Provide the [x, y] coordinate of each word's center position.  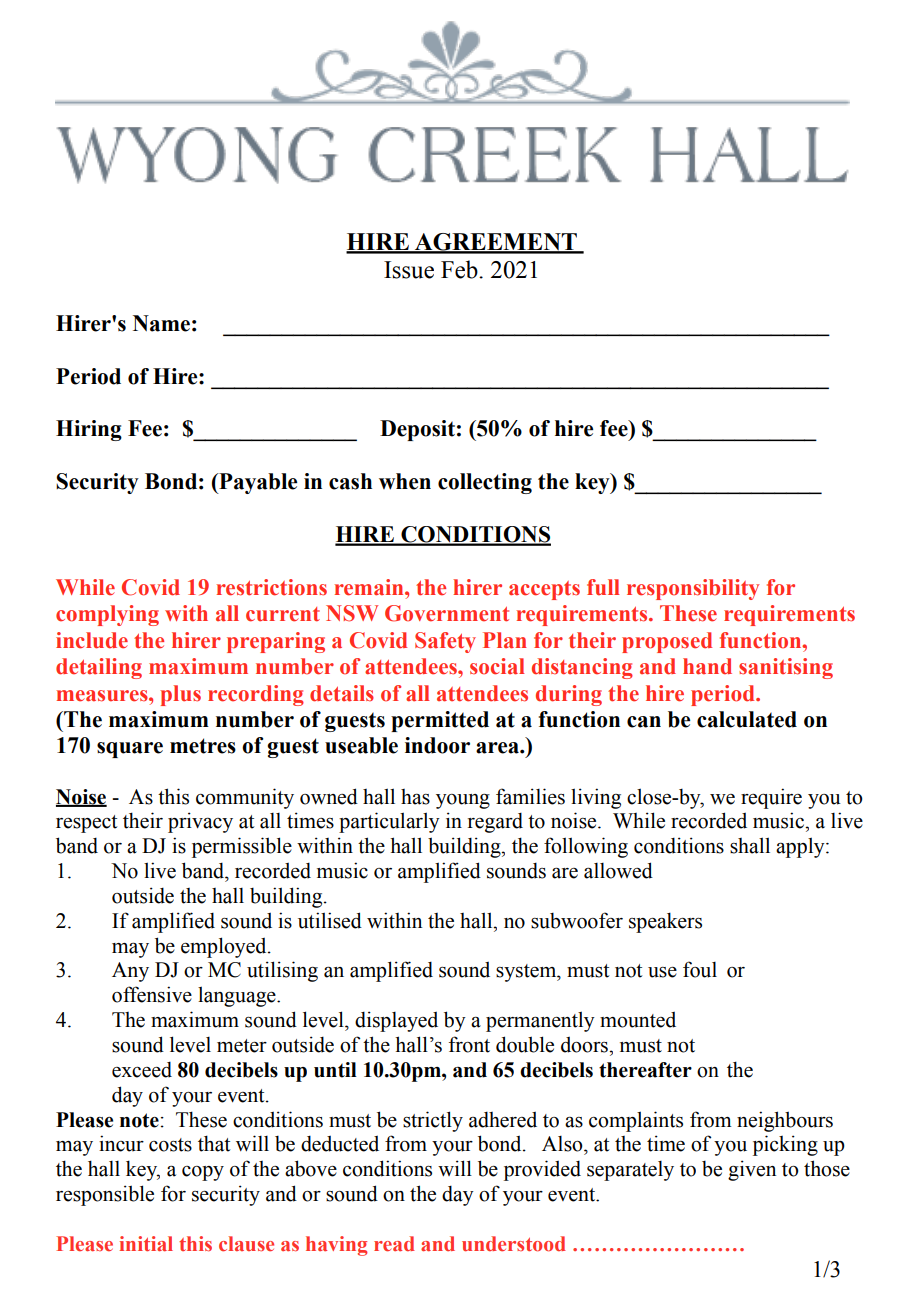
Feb [460, 269]
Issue [409, 270]
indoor [437, 745]
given [752, 1170]
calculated [747, 719]
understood [514, 1244]
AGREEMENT [496, 243]
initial [146, 1243]
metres [203, 746]
